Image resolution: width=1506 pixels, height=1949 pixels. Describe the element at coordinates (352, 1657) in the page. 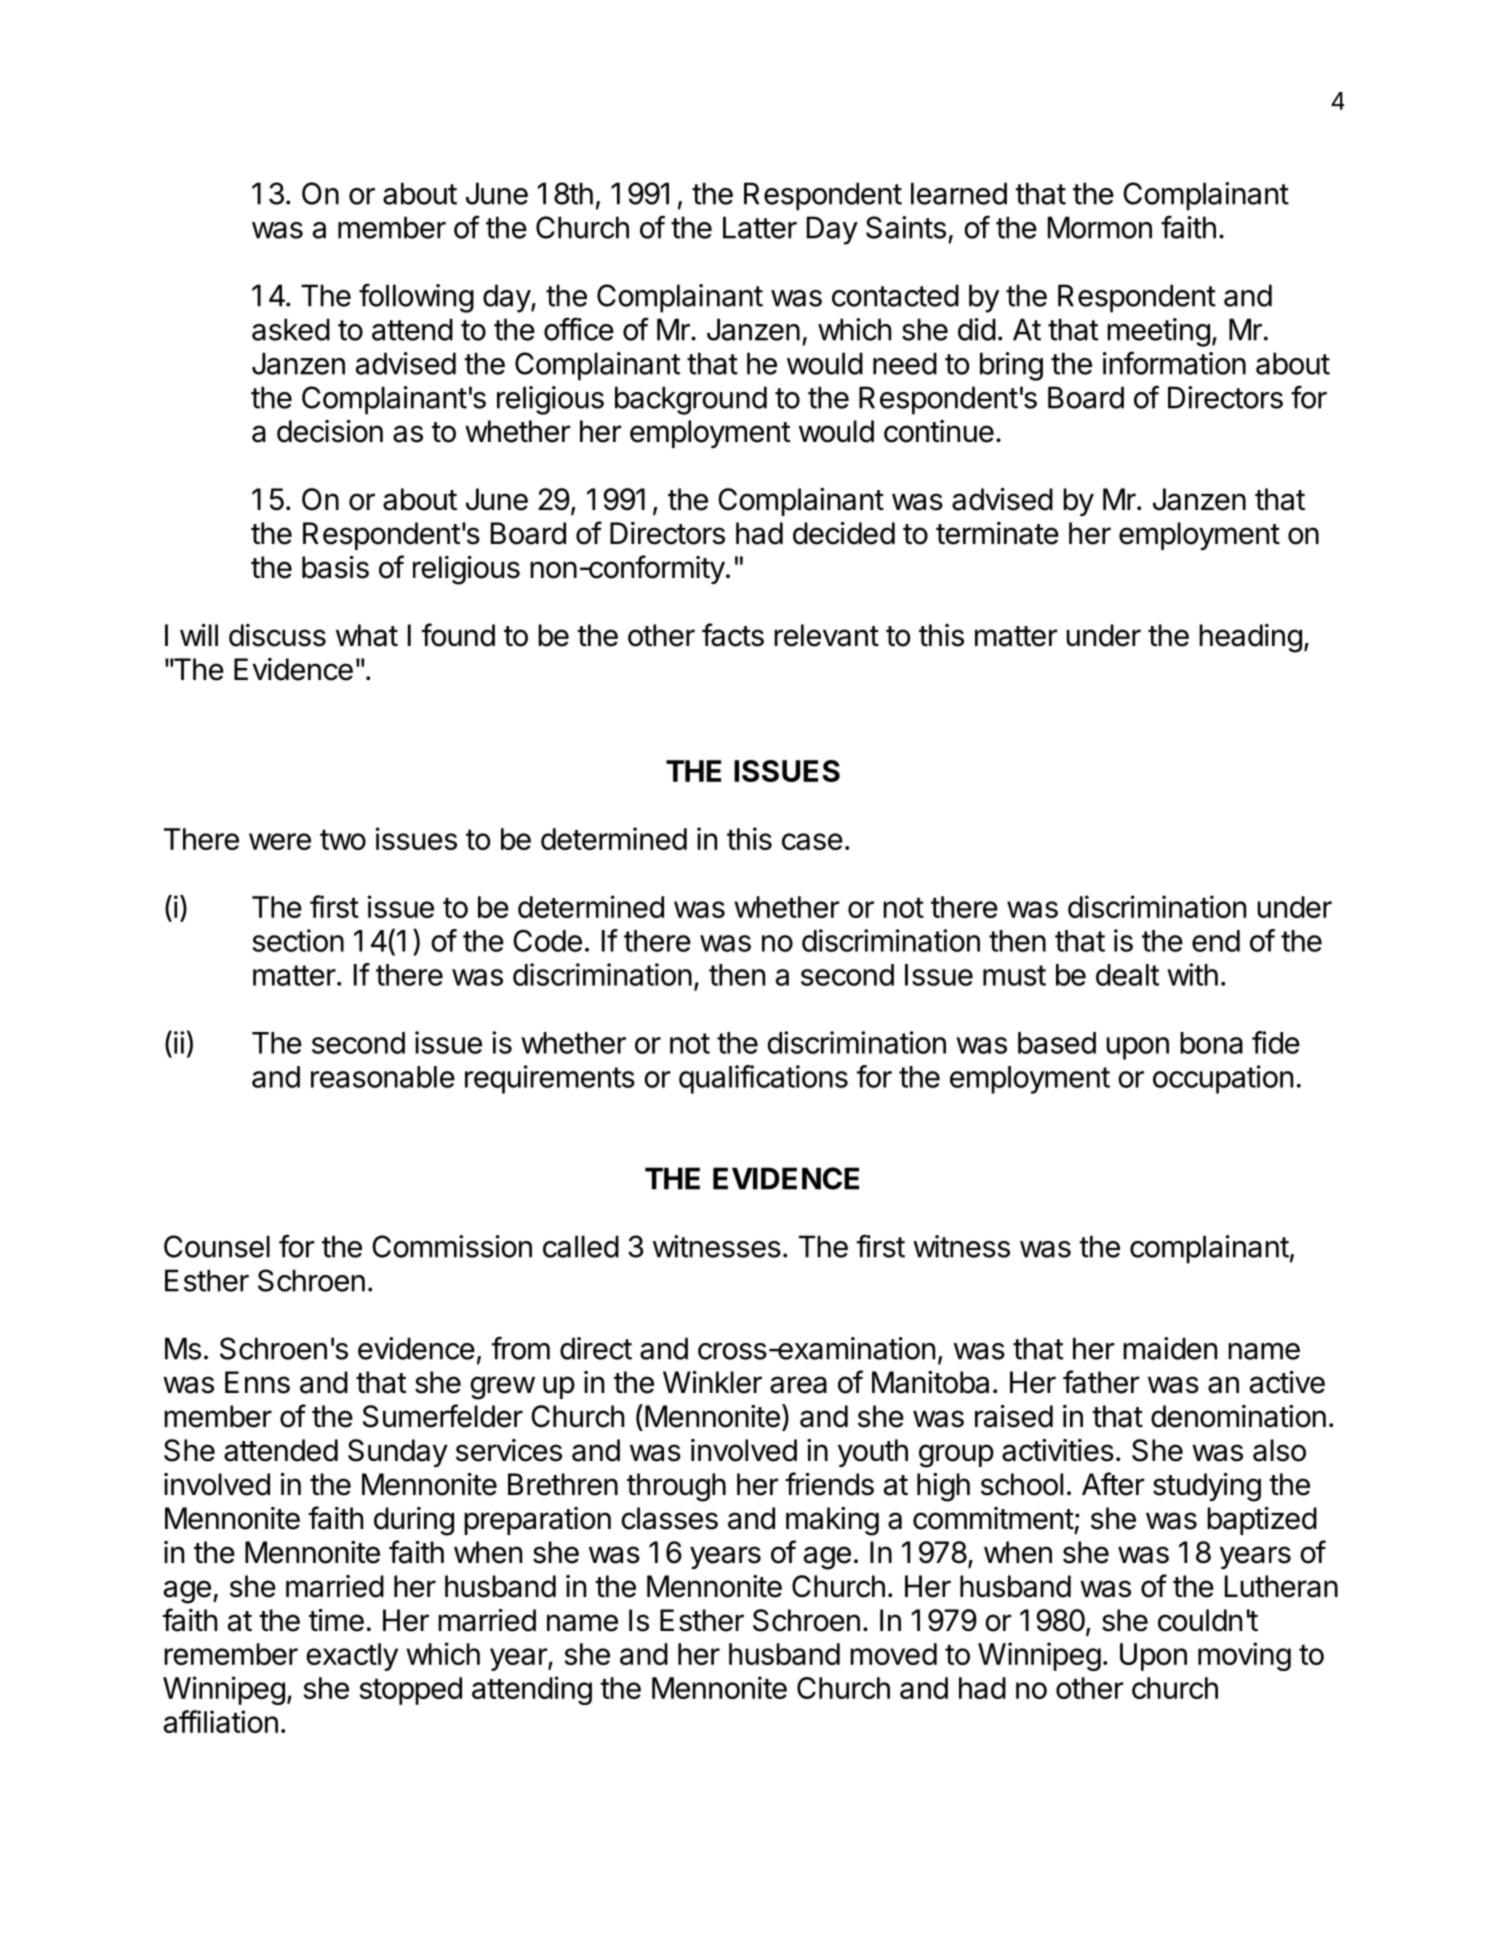

I see `exactly` at that location.
